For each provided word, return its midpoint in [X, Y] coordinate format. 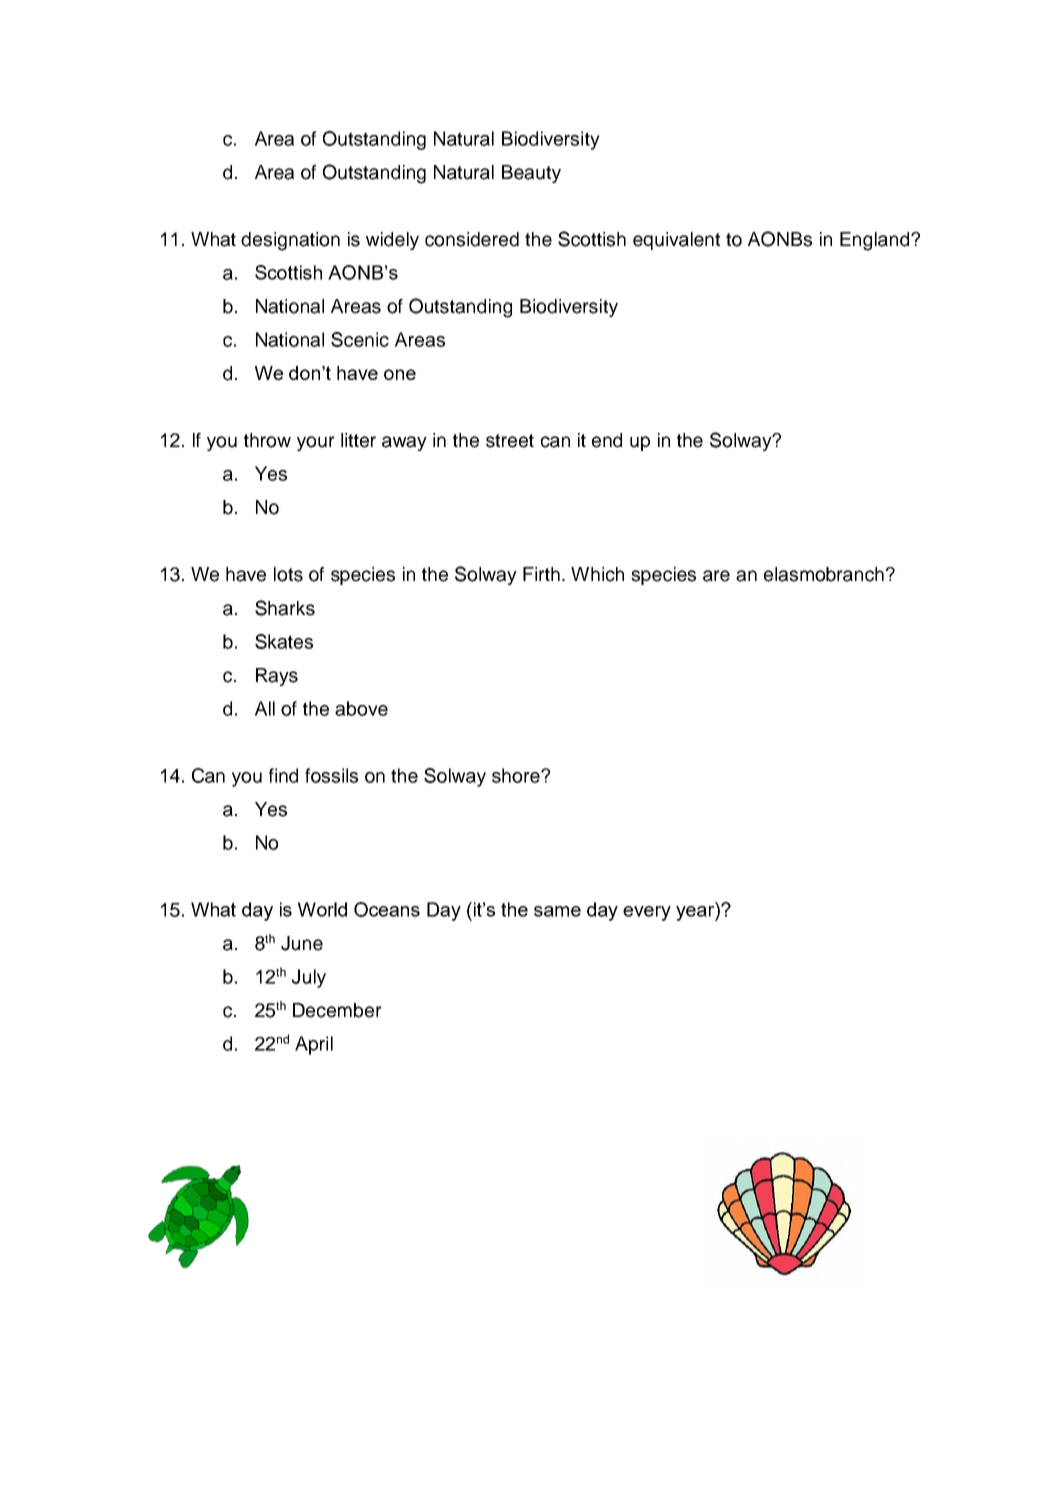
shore [517, 775]
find [283, 775]
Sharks [285, 608]
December [337, 1010]
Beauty [531, 174]
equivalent [676, 241]
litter [358, 440]
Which [597, 574]
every [647, 913]
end [607, 440]
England [876, 241]
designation [290, 241]
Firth [543, 574]
